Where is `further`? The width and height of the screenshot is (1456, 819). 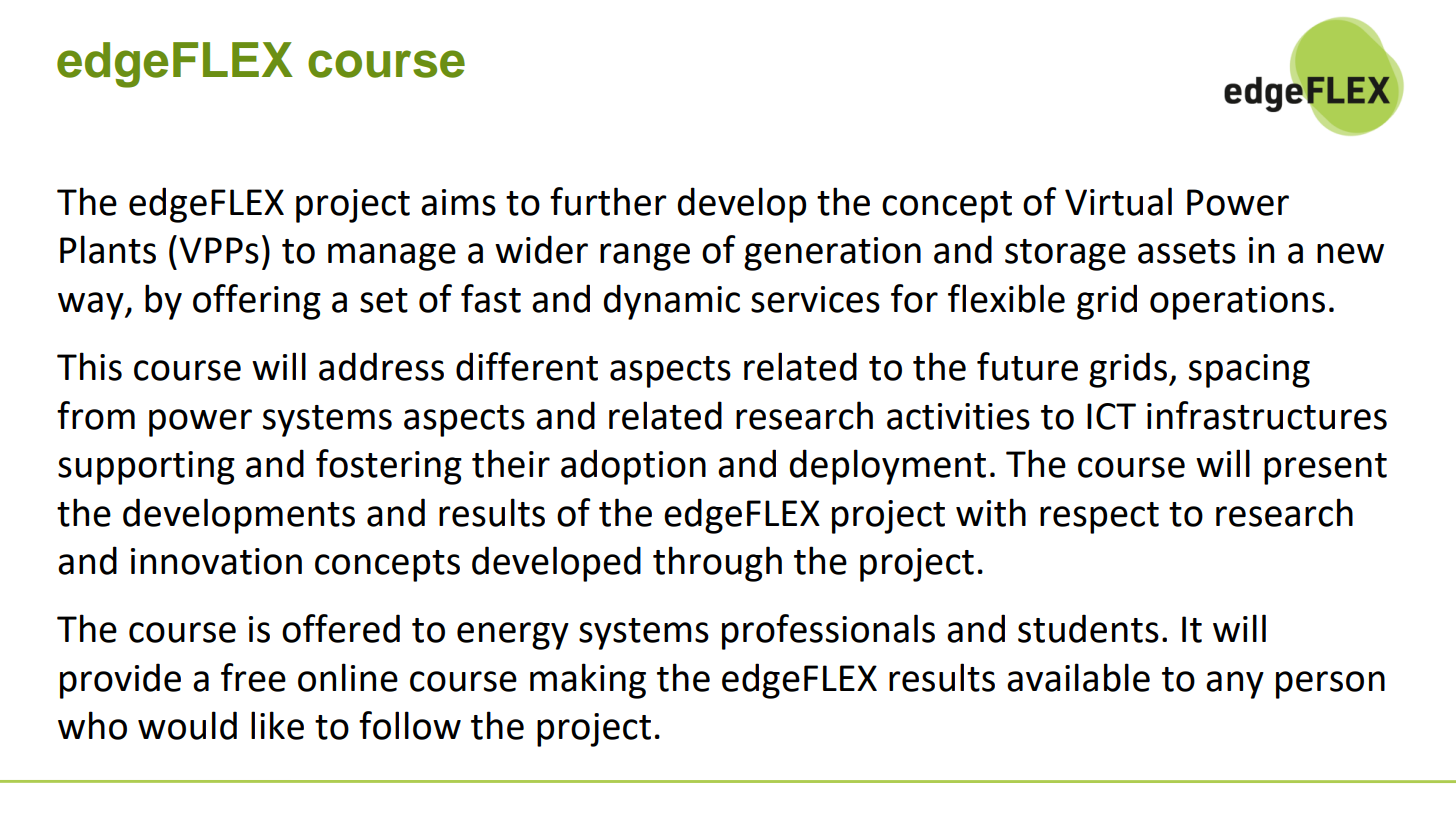
further is located at coordinates (608, 201).
